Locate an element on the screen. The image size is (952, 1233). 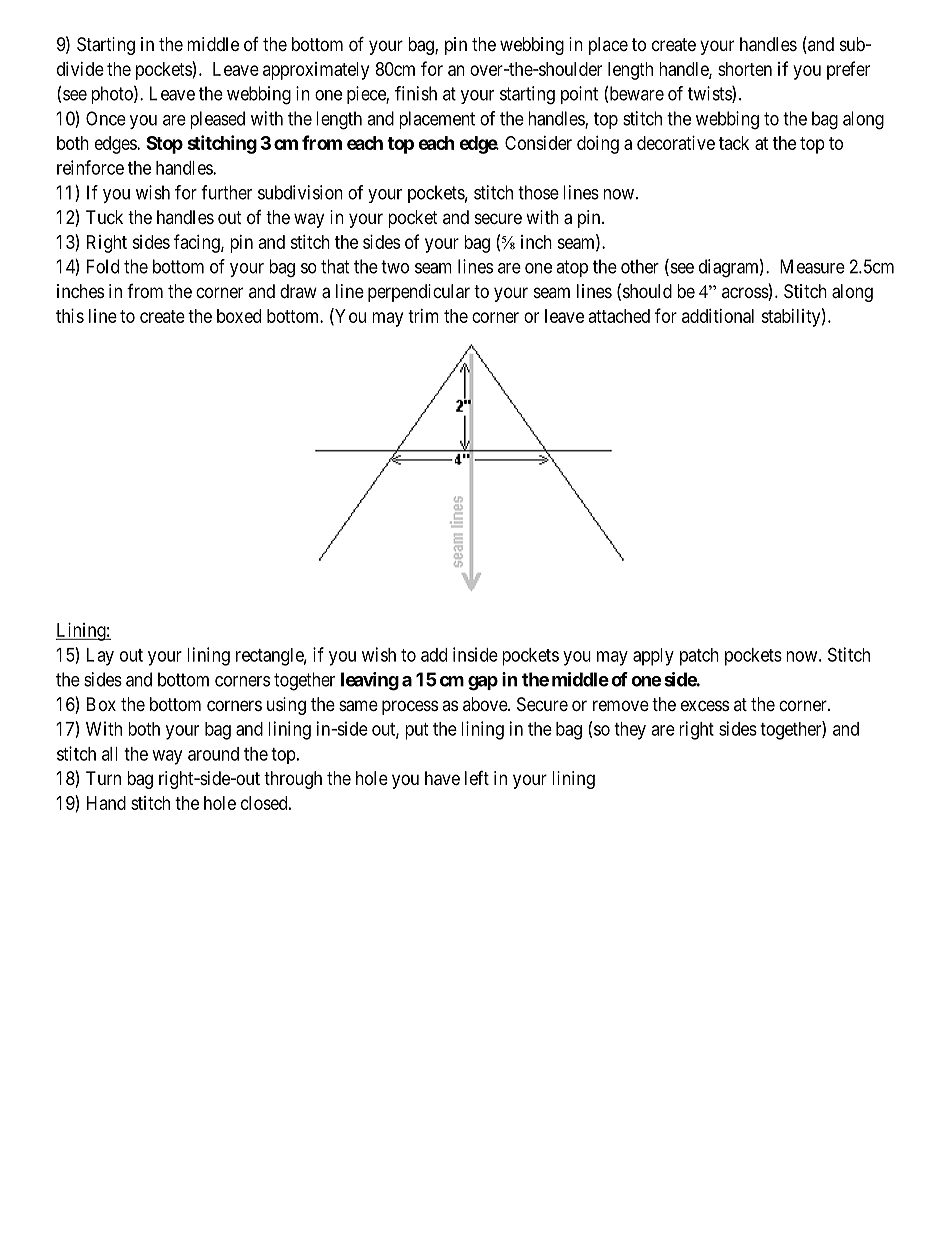
Once is located at coordinates (106, 118).
